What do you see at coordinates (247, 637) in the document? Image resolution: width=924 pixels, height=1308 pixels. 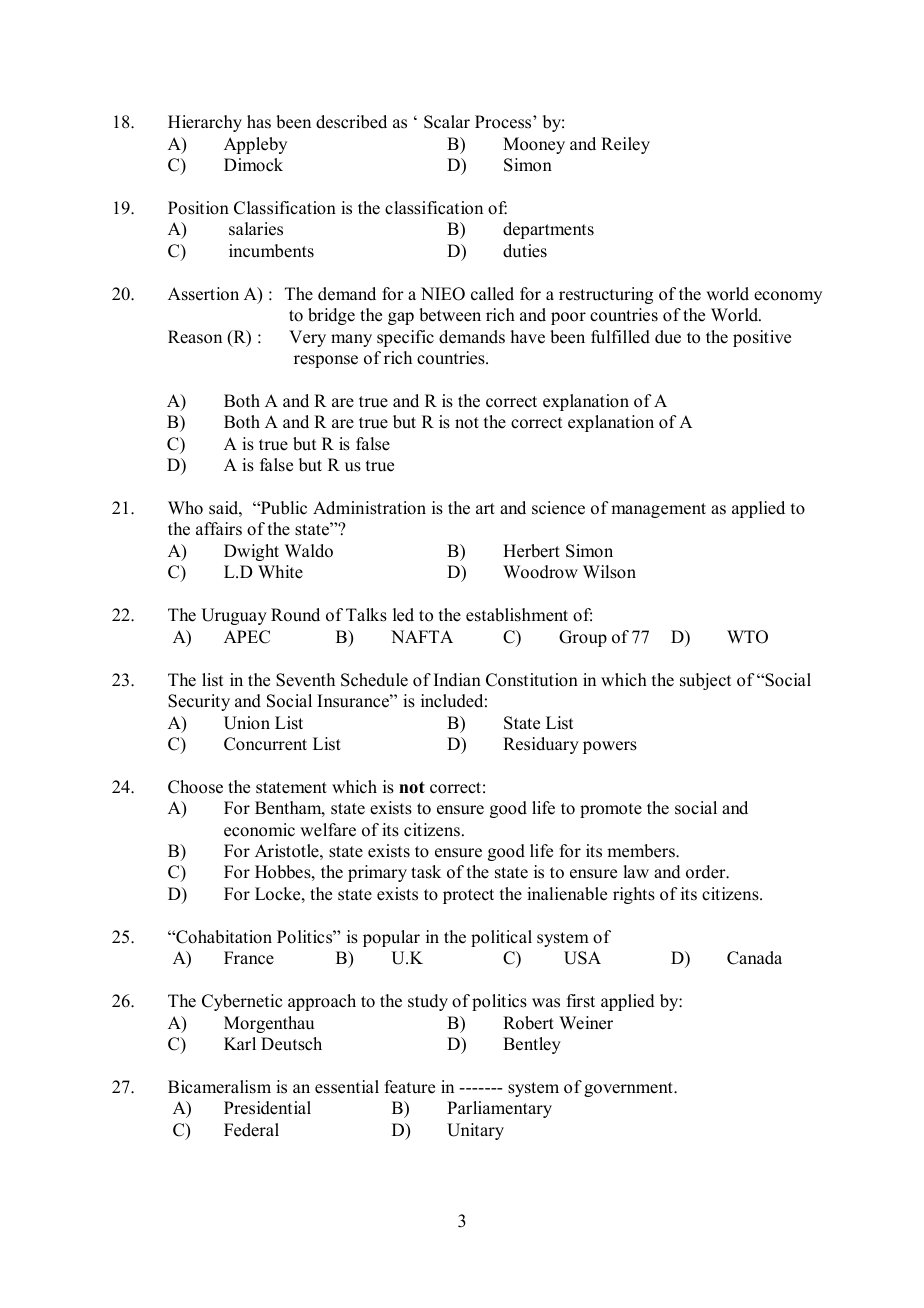 I see `APEC` at bounding box center [247, 637].
